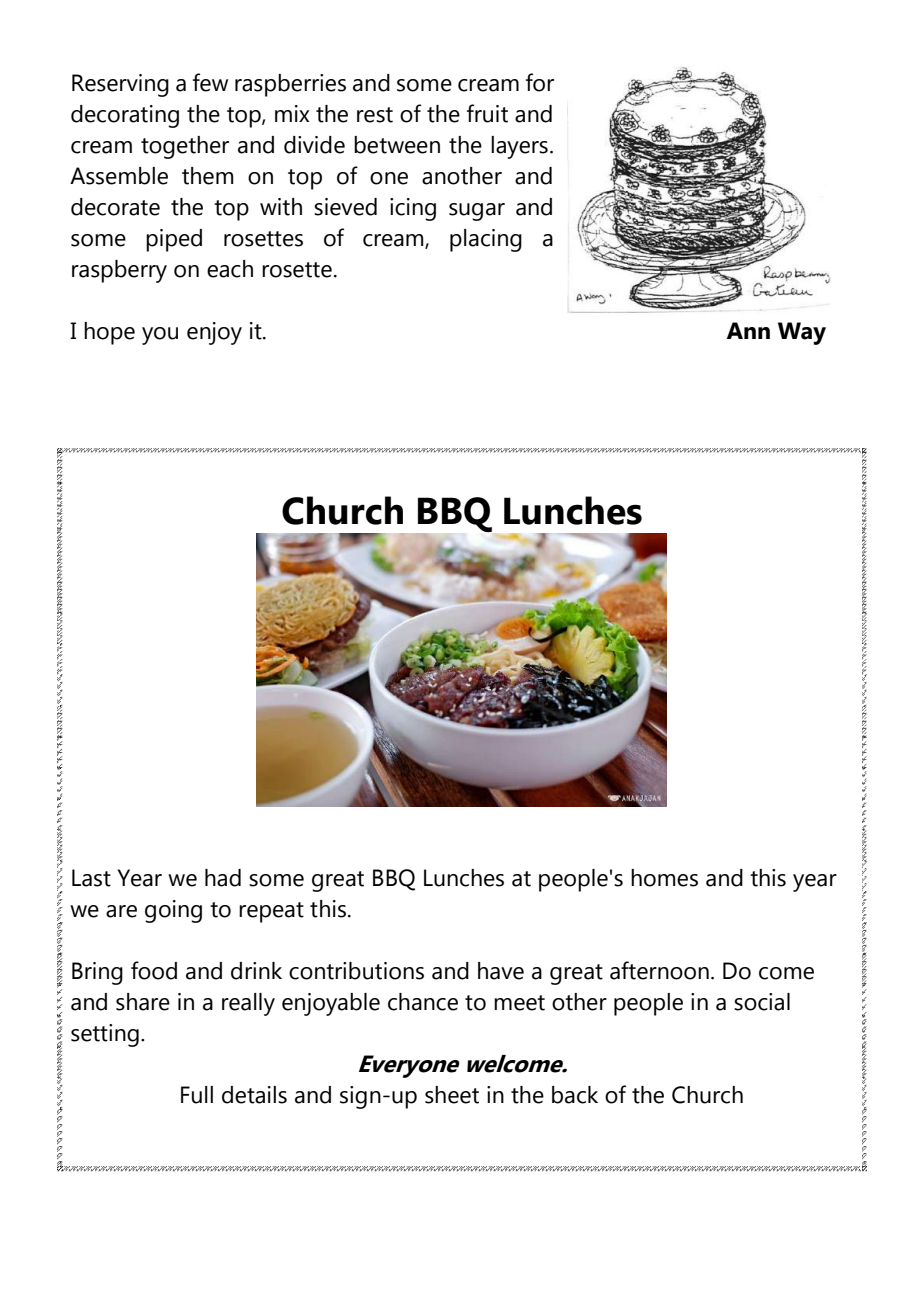  What do you see at coordinates (185, 147) in the screenshot?
I see `together` at bounding box center [185, 147].
